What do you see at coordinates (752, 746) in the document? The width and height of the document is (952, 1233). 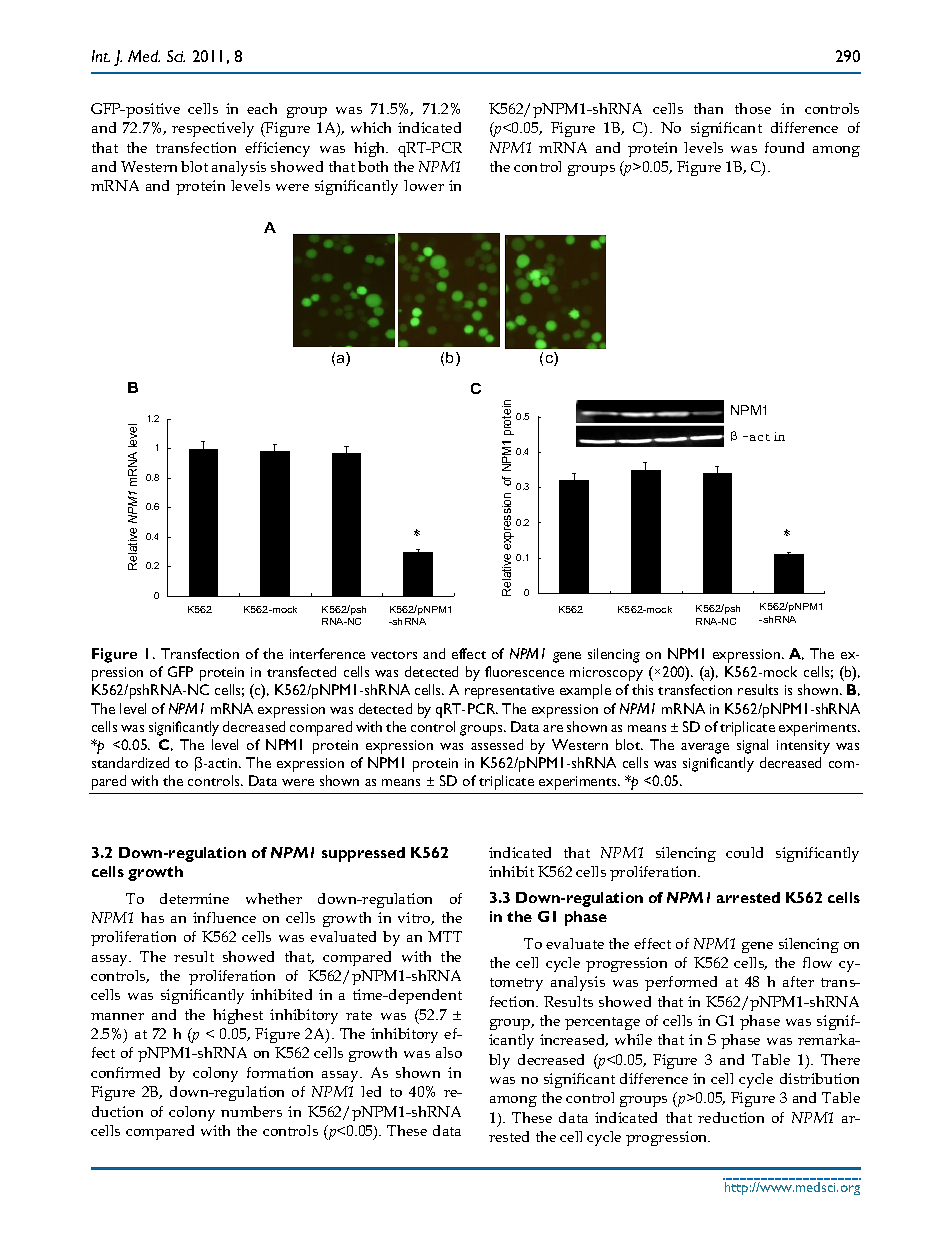 I see `signal` at bounding box center [752, 746].
